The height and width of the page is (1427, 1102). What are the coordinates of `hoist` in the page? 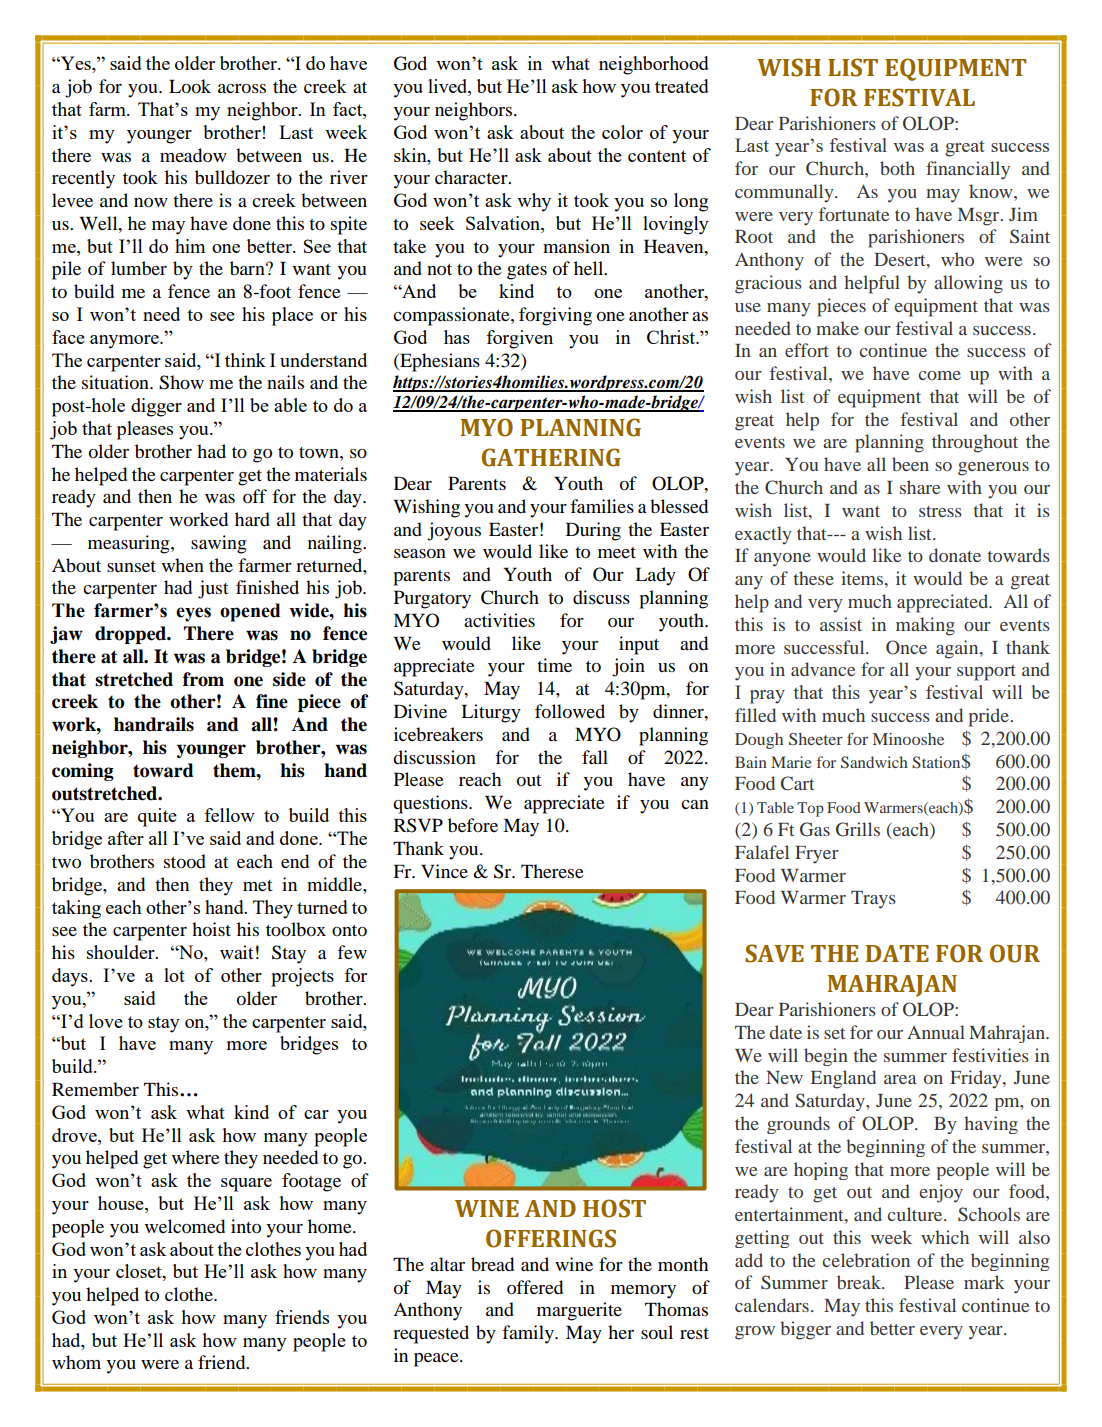 It's located at (211, 929).
